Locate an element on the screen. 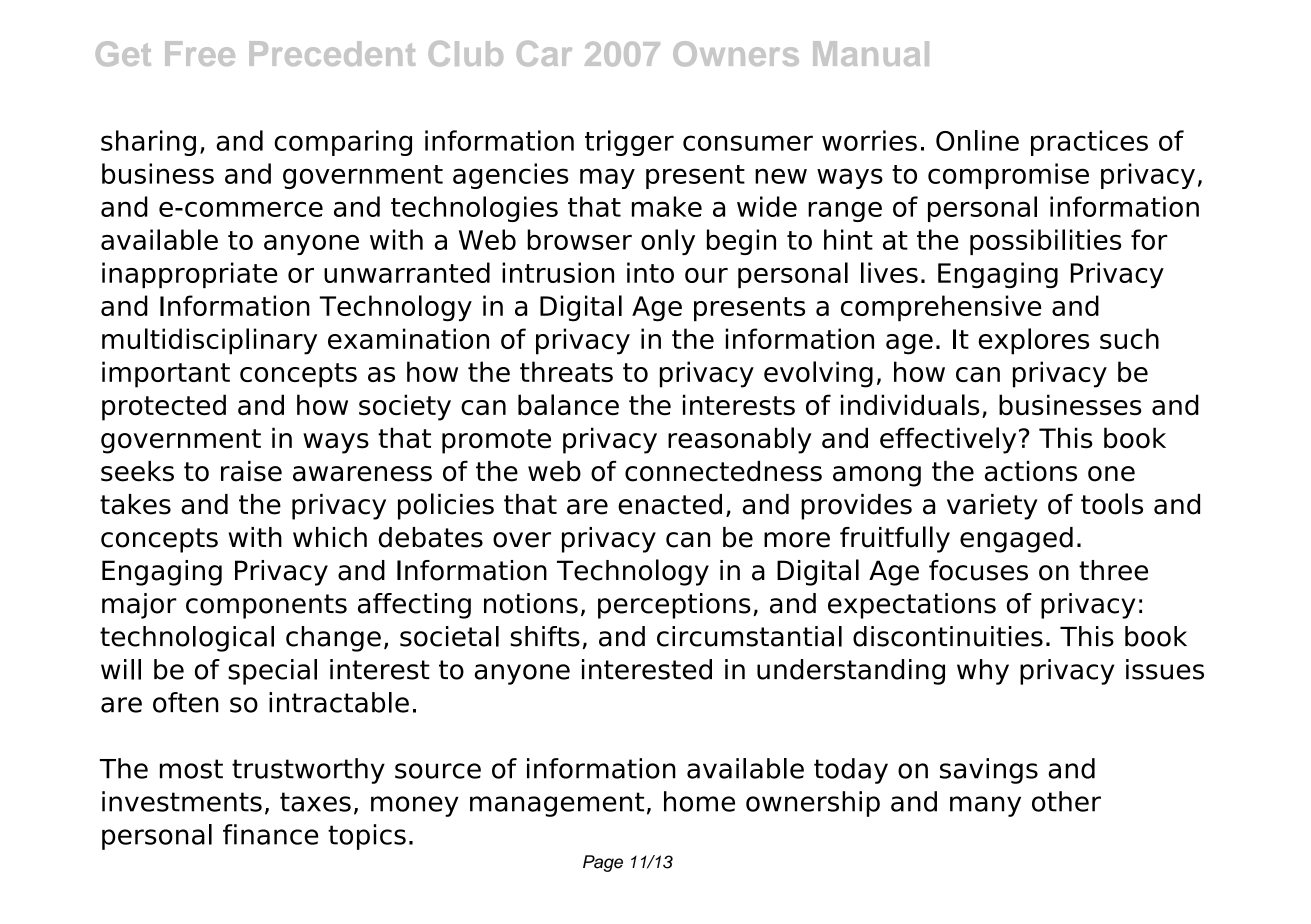 The height and width of the screenshot is (924, 1311). finance is located at coordinates (270, 834).
